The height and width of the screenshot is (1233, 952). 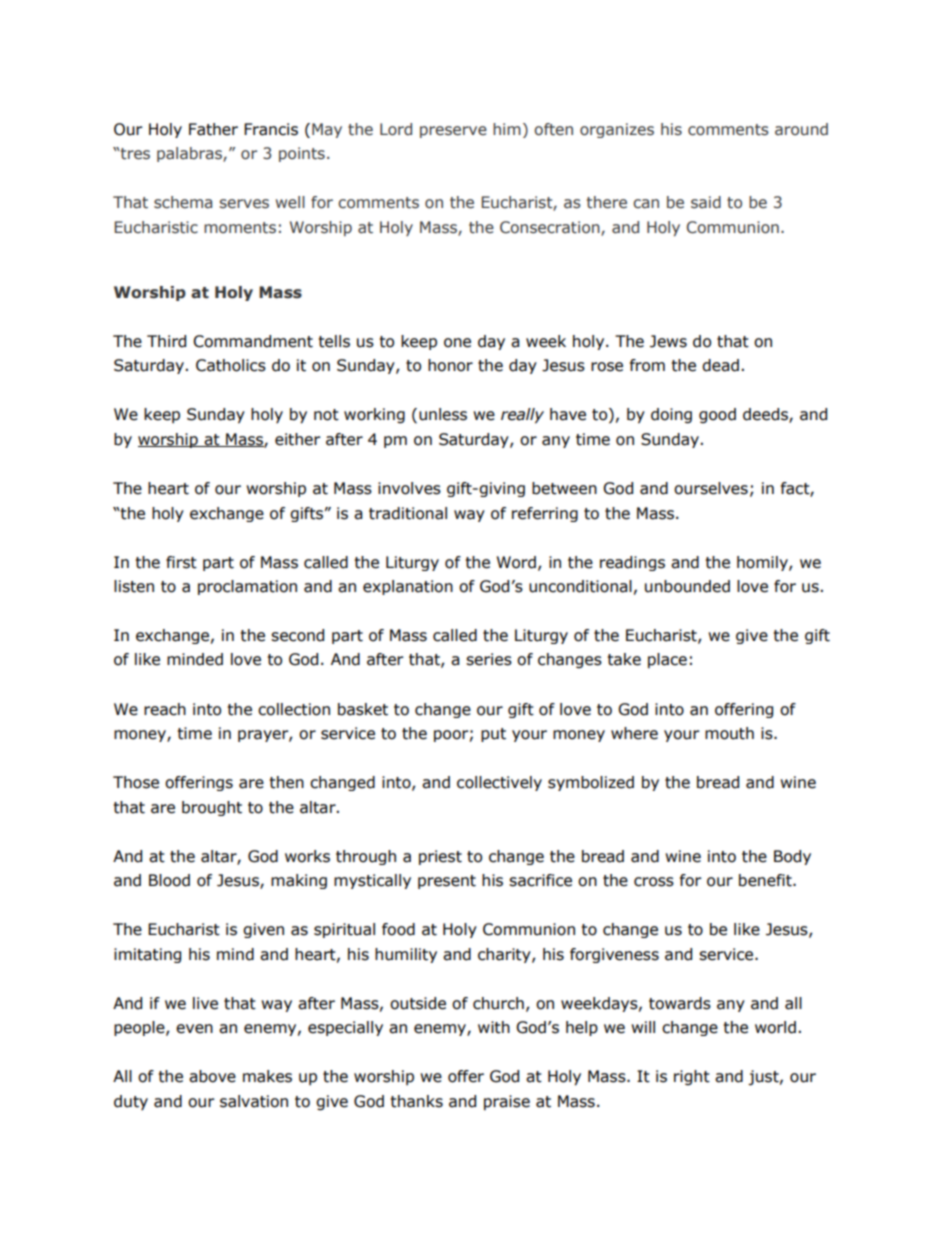 I want to click on unbounded, so click(x=687, y=586).
